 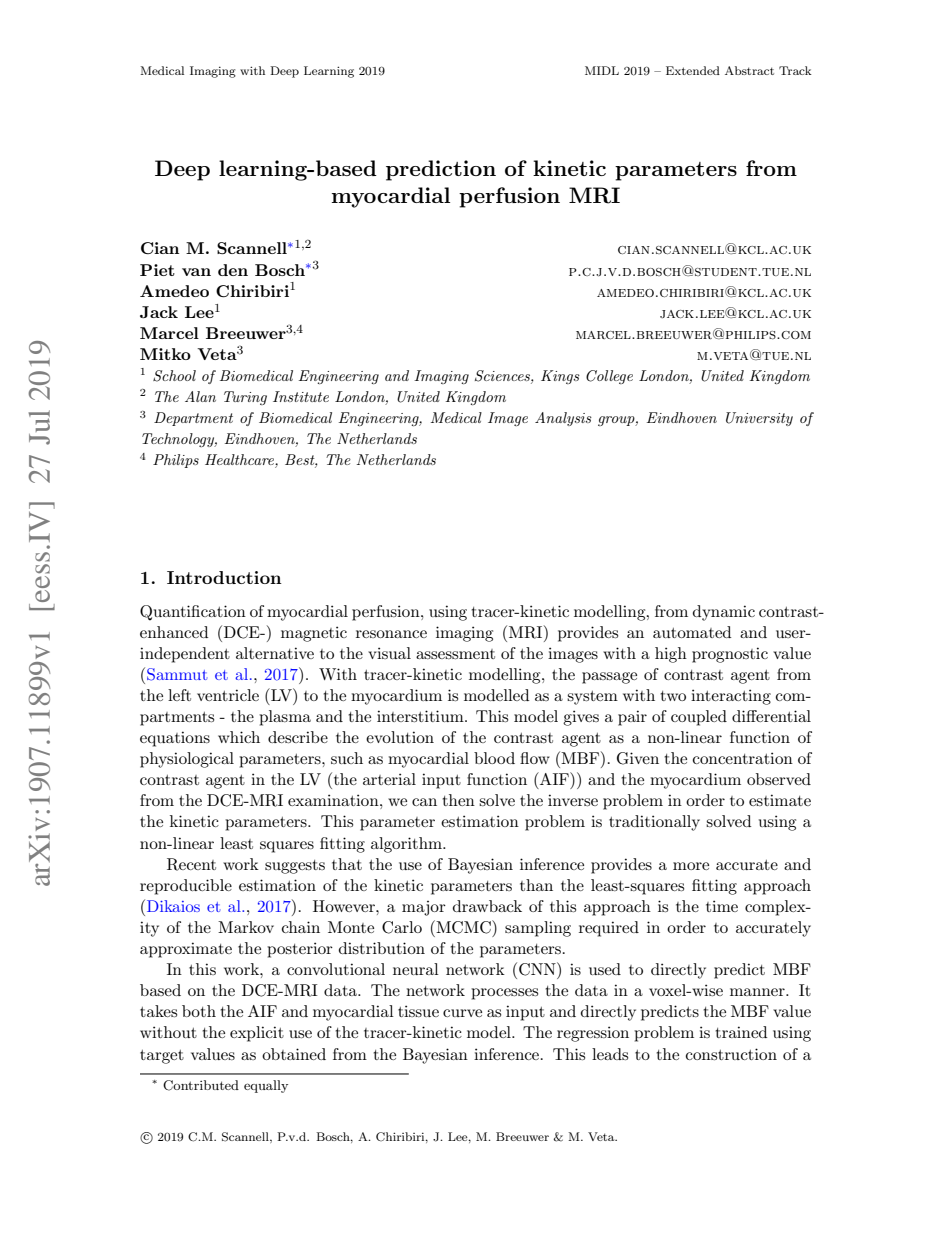 I want to click on Abstract, so click(x=749, y=70).
